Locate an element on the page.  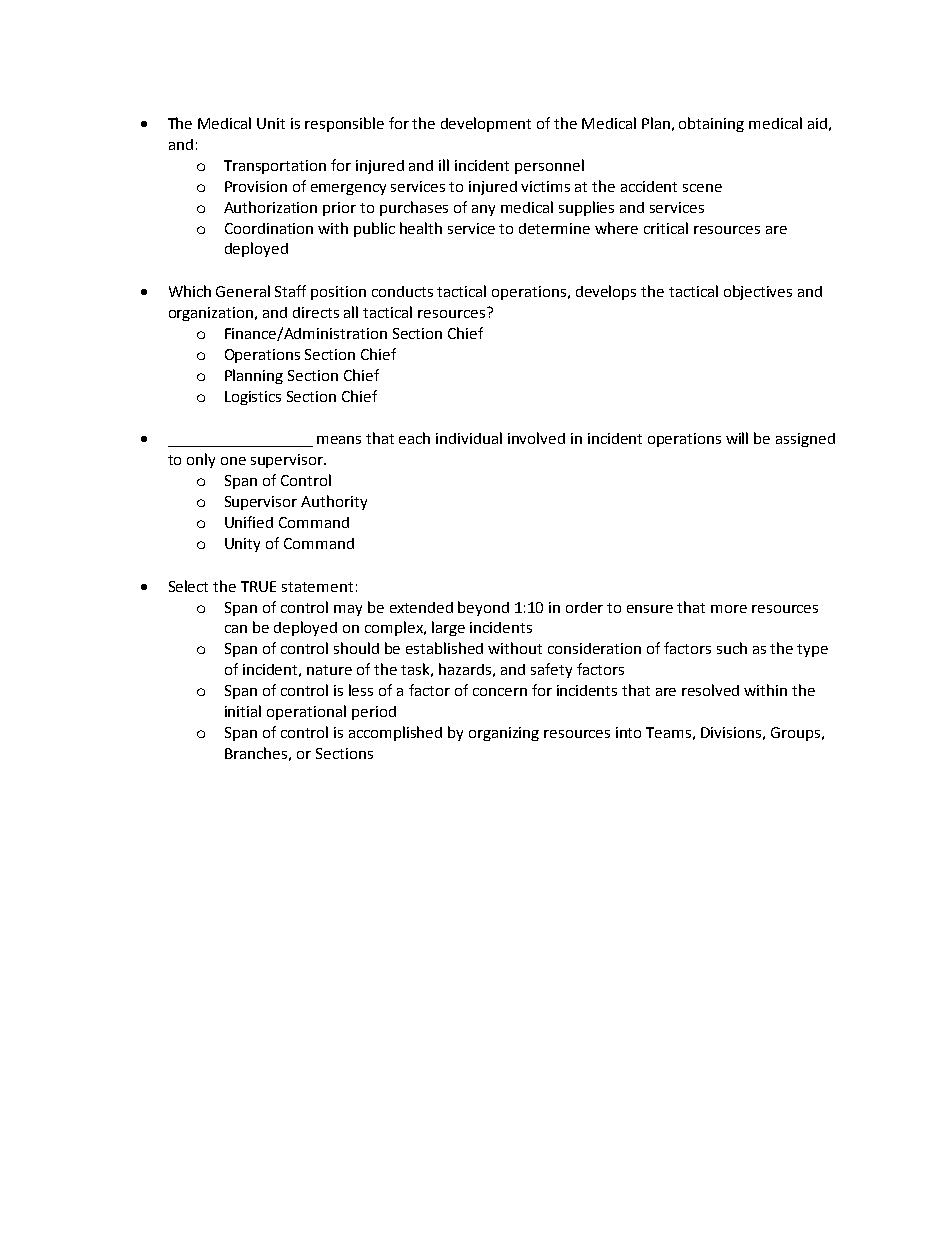
initial is located at coordinates (243, 711).
